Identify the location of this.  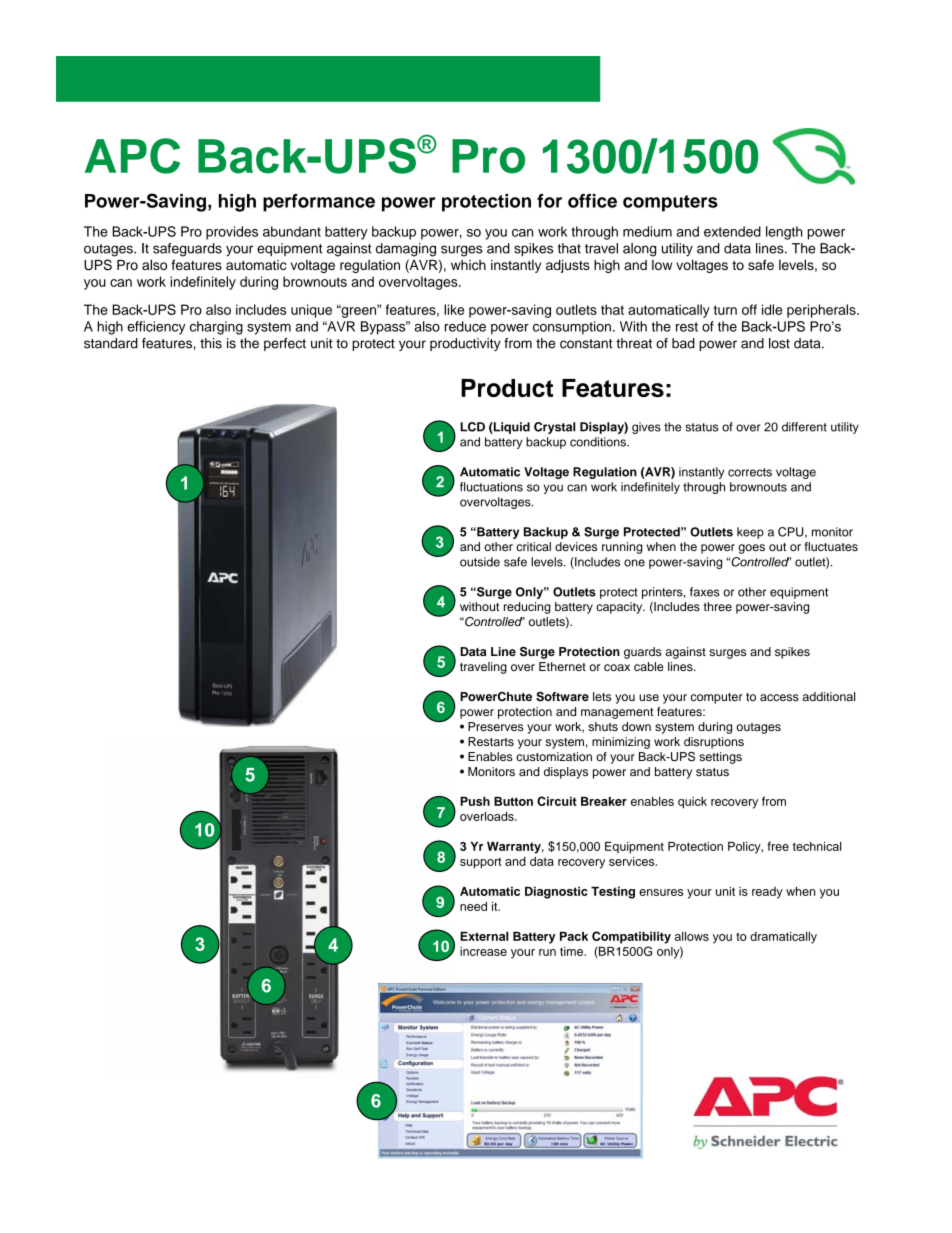
(211, 343).
